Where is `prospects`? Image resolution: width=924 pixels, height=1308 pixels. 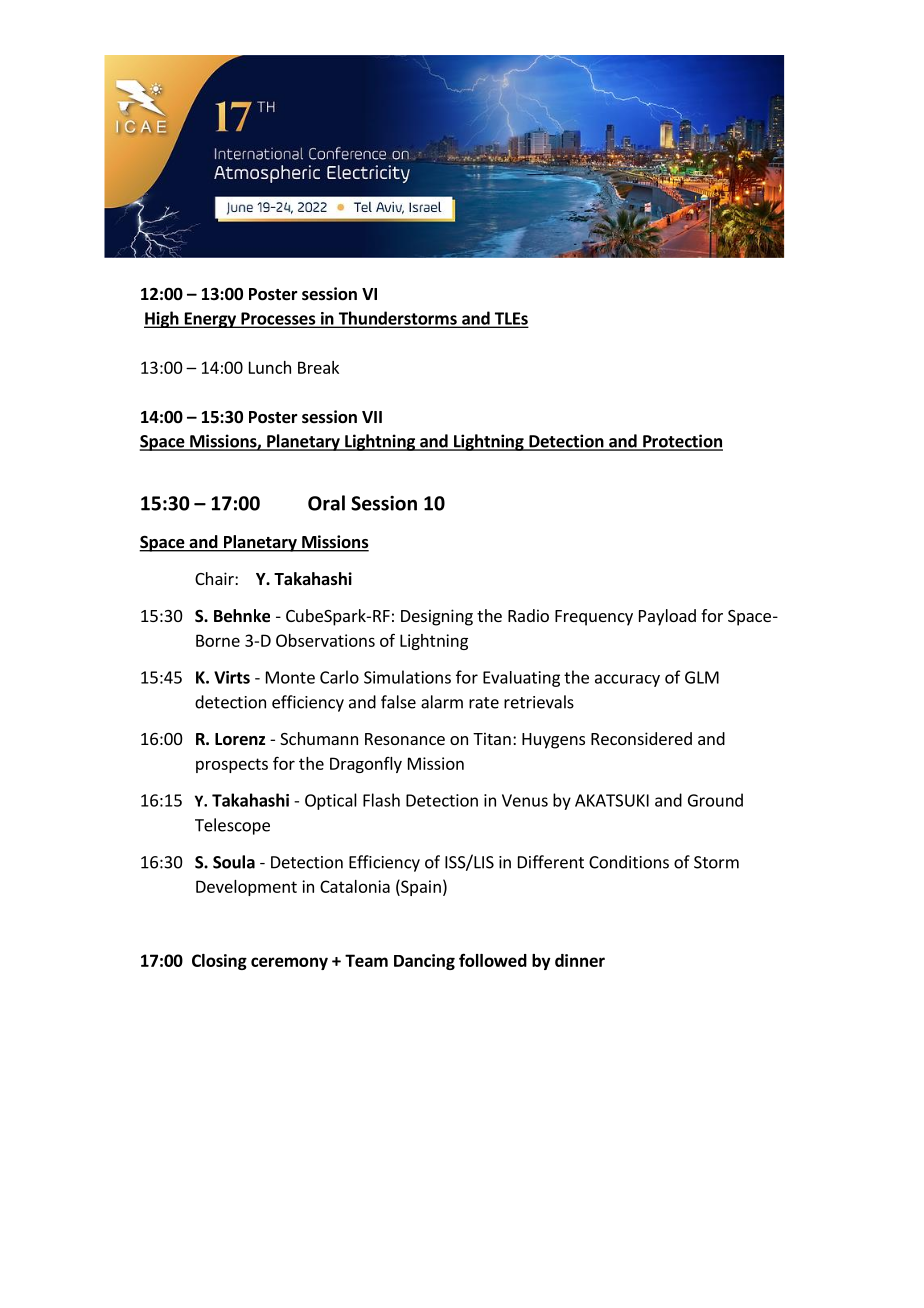
prospects is located at coordinates (232, 765).
